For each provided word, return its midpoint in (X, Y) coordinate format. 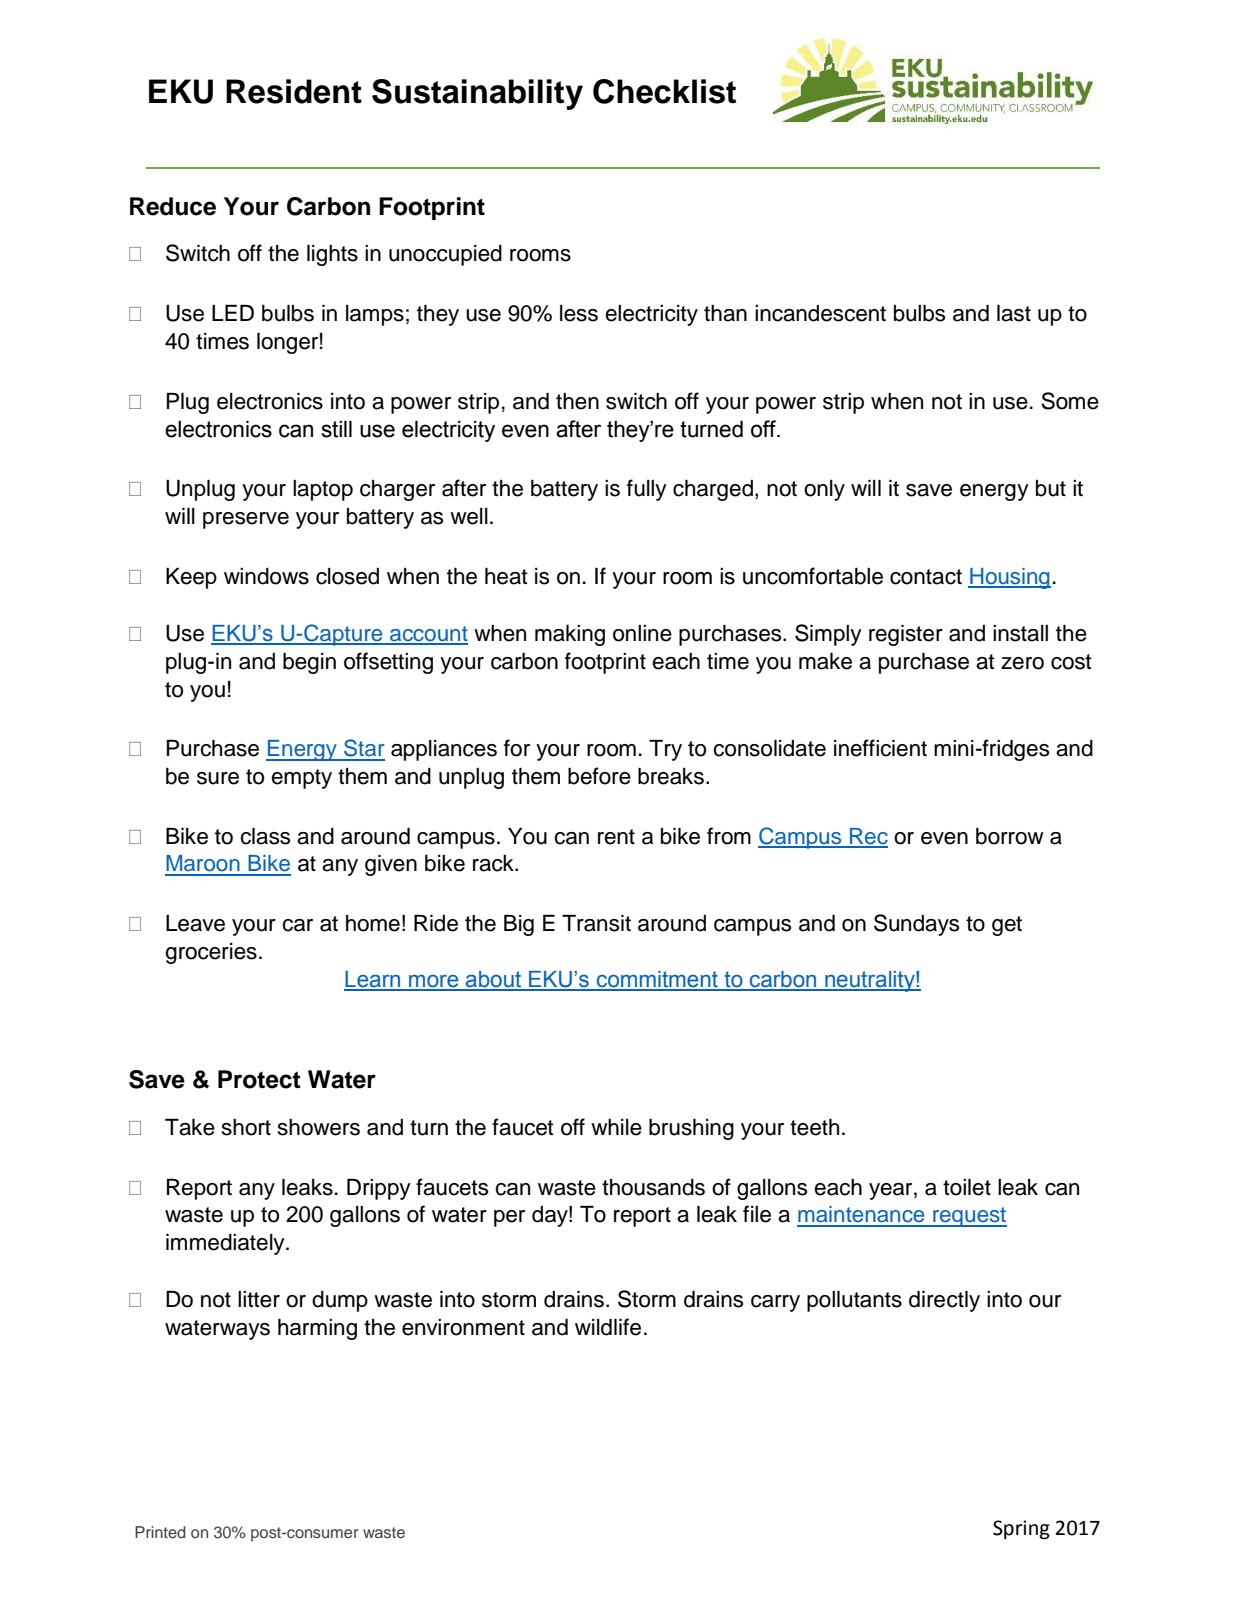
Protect (259, 1079)
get (1007, 926)
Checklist (664, 91)
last (1014, 313)
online (642, 633)
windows (266, 576)
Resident (294, 91)
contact (926, 577)
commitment (658, 980)
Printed (160, 1532)
